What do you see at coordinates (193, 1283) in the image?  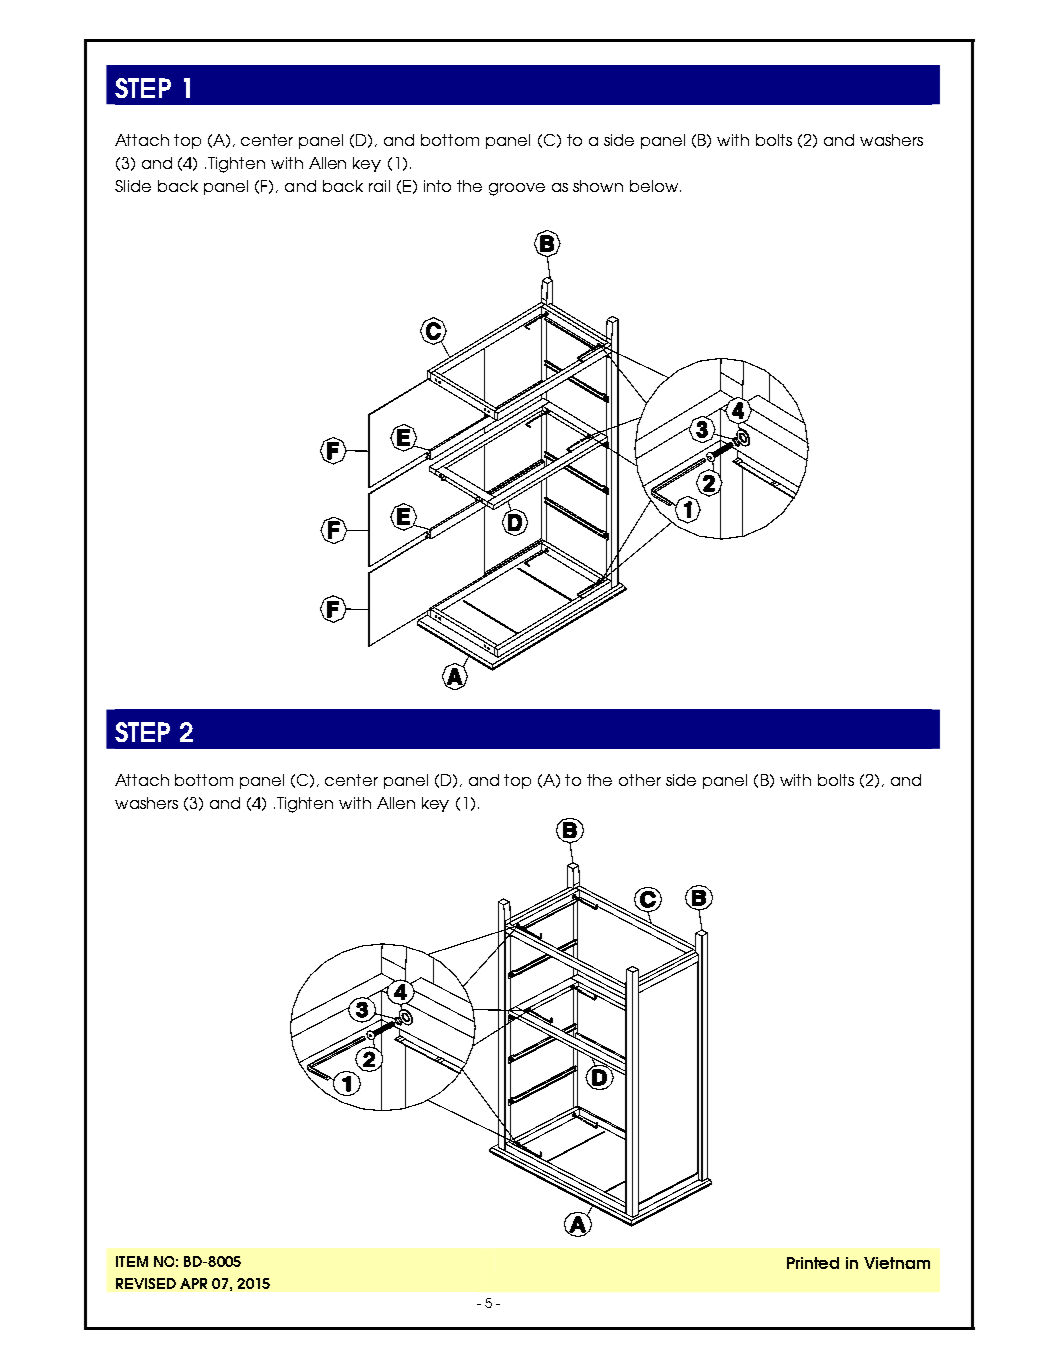 I see `APR` at bounding box center [193, 1283].
